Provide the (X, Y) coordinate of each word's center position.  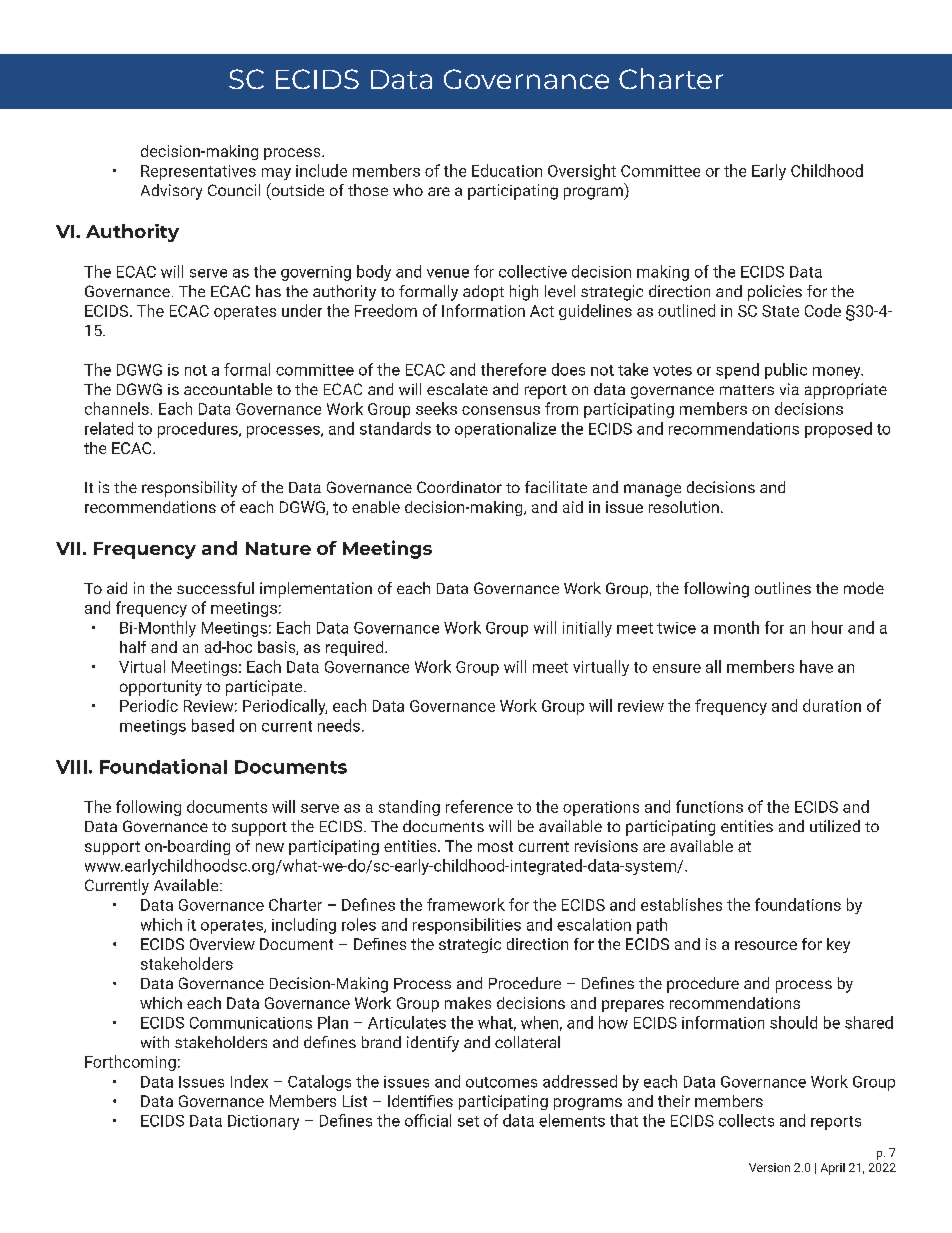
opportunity (161, 688)
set (468, 1121)
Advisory (171, 192)
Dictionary (263, 1122)
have (816, 666)
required (354, 648)
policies (775, 293)
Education (507, 170)
